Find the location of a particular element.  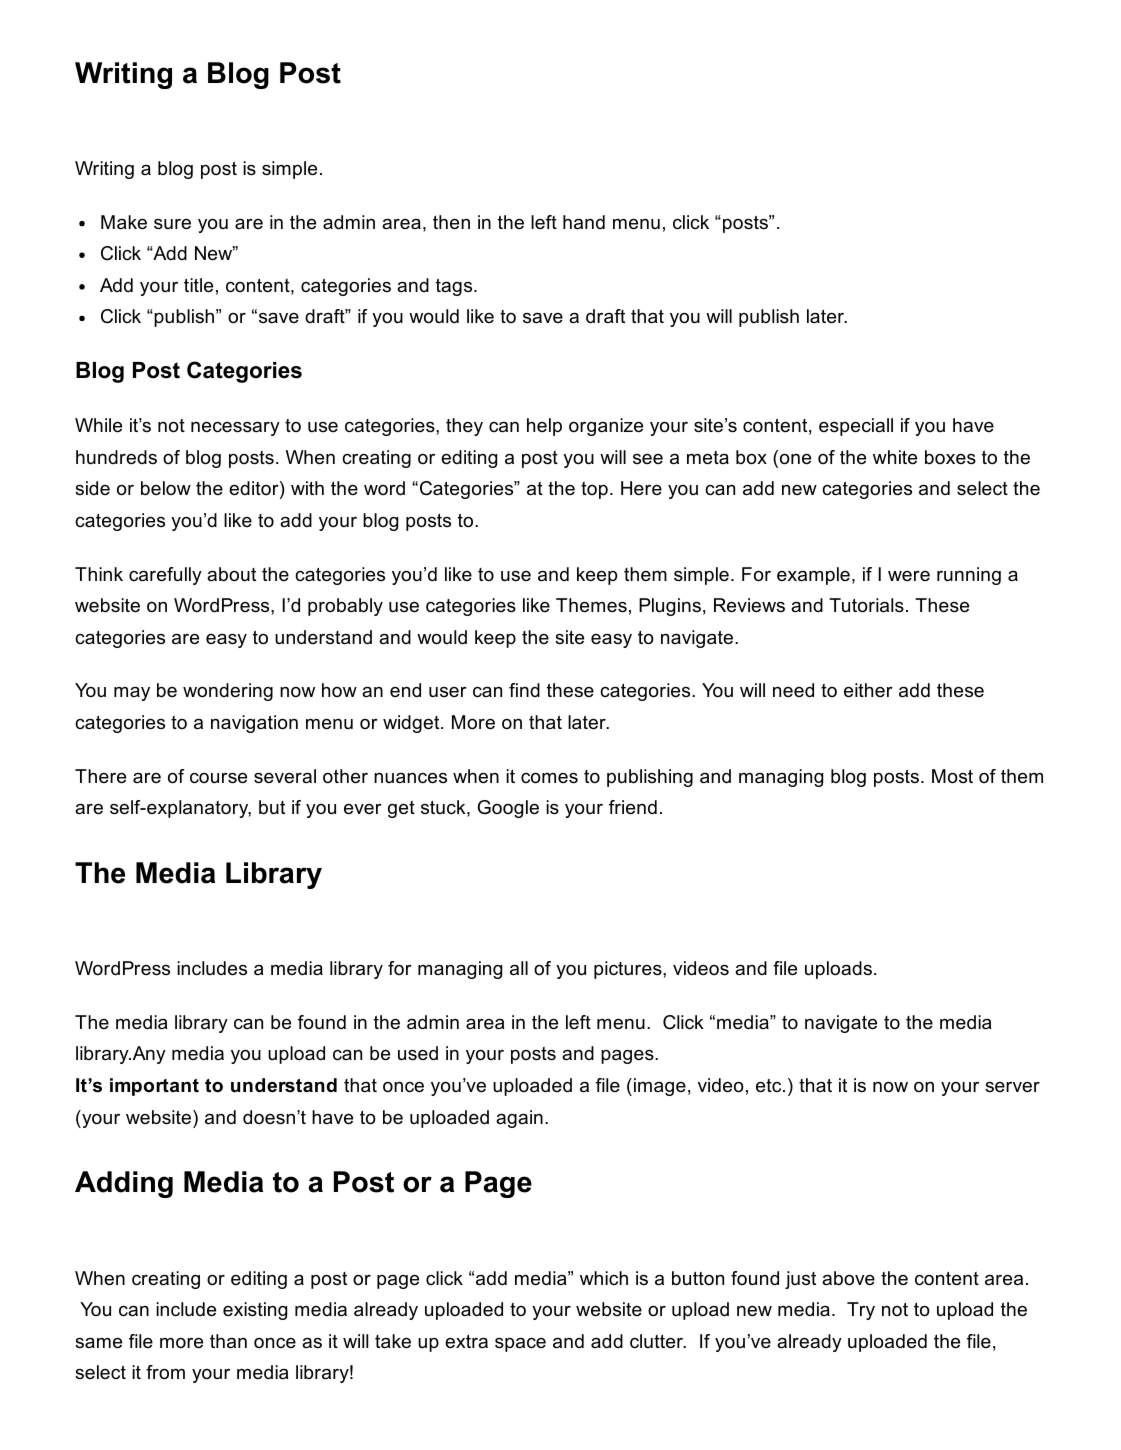

title is located at coordinates (198, 285).
